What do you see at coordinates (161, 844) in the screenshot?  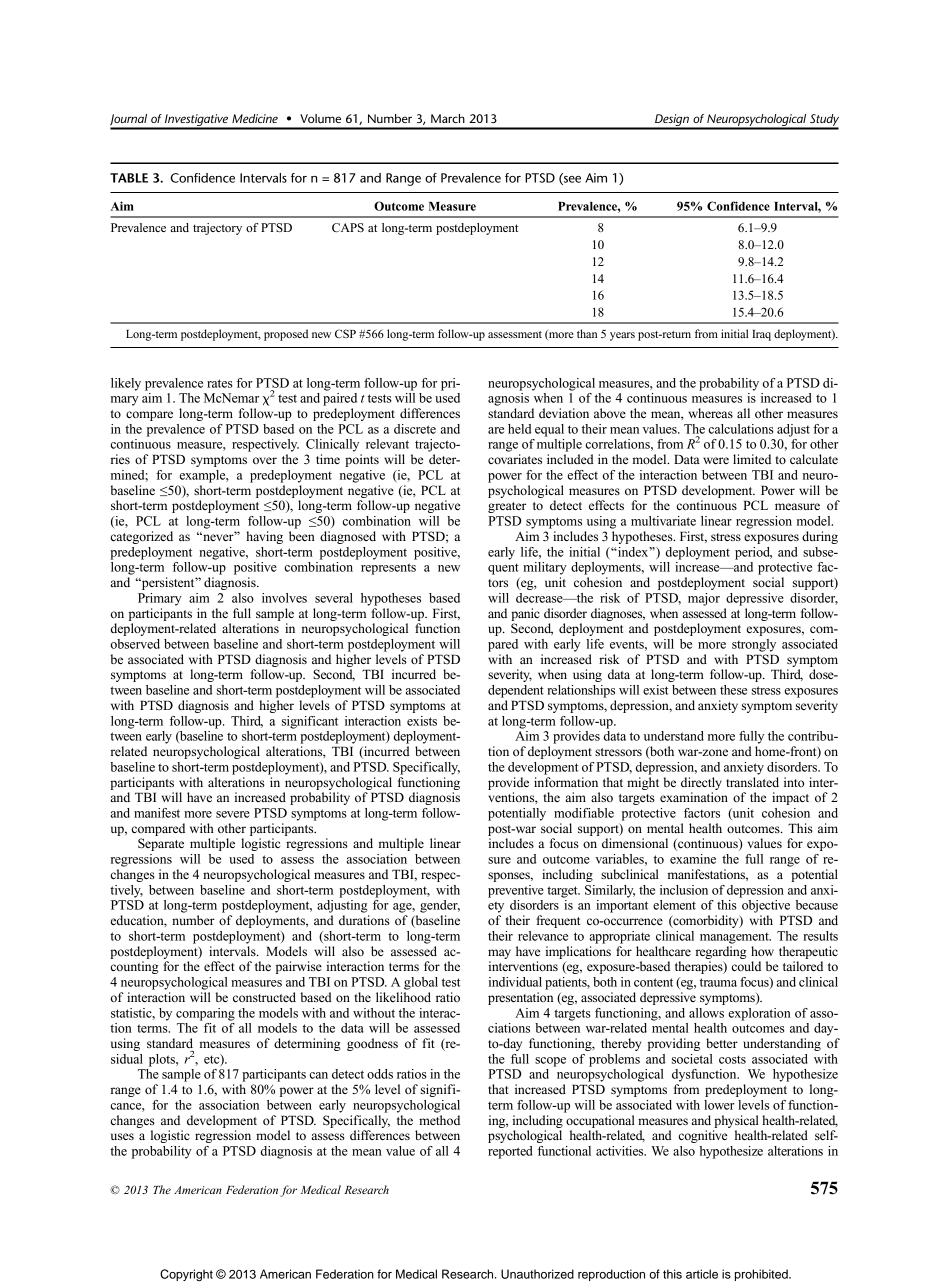 I see `Separate` at bounding box center [161, 844].
